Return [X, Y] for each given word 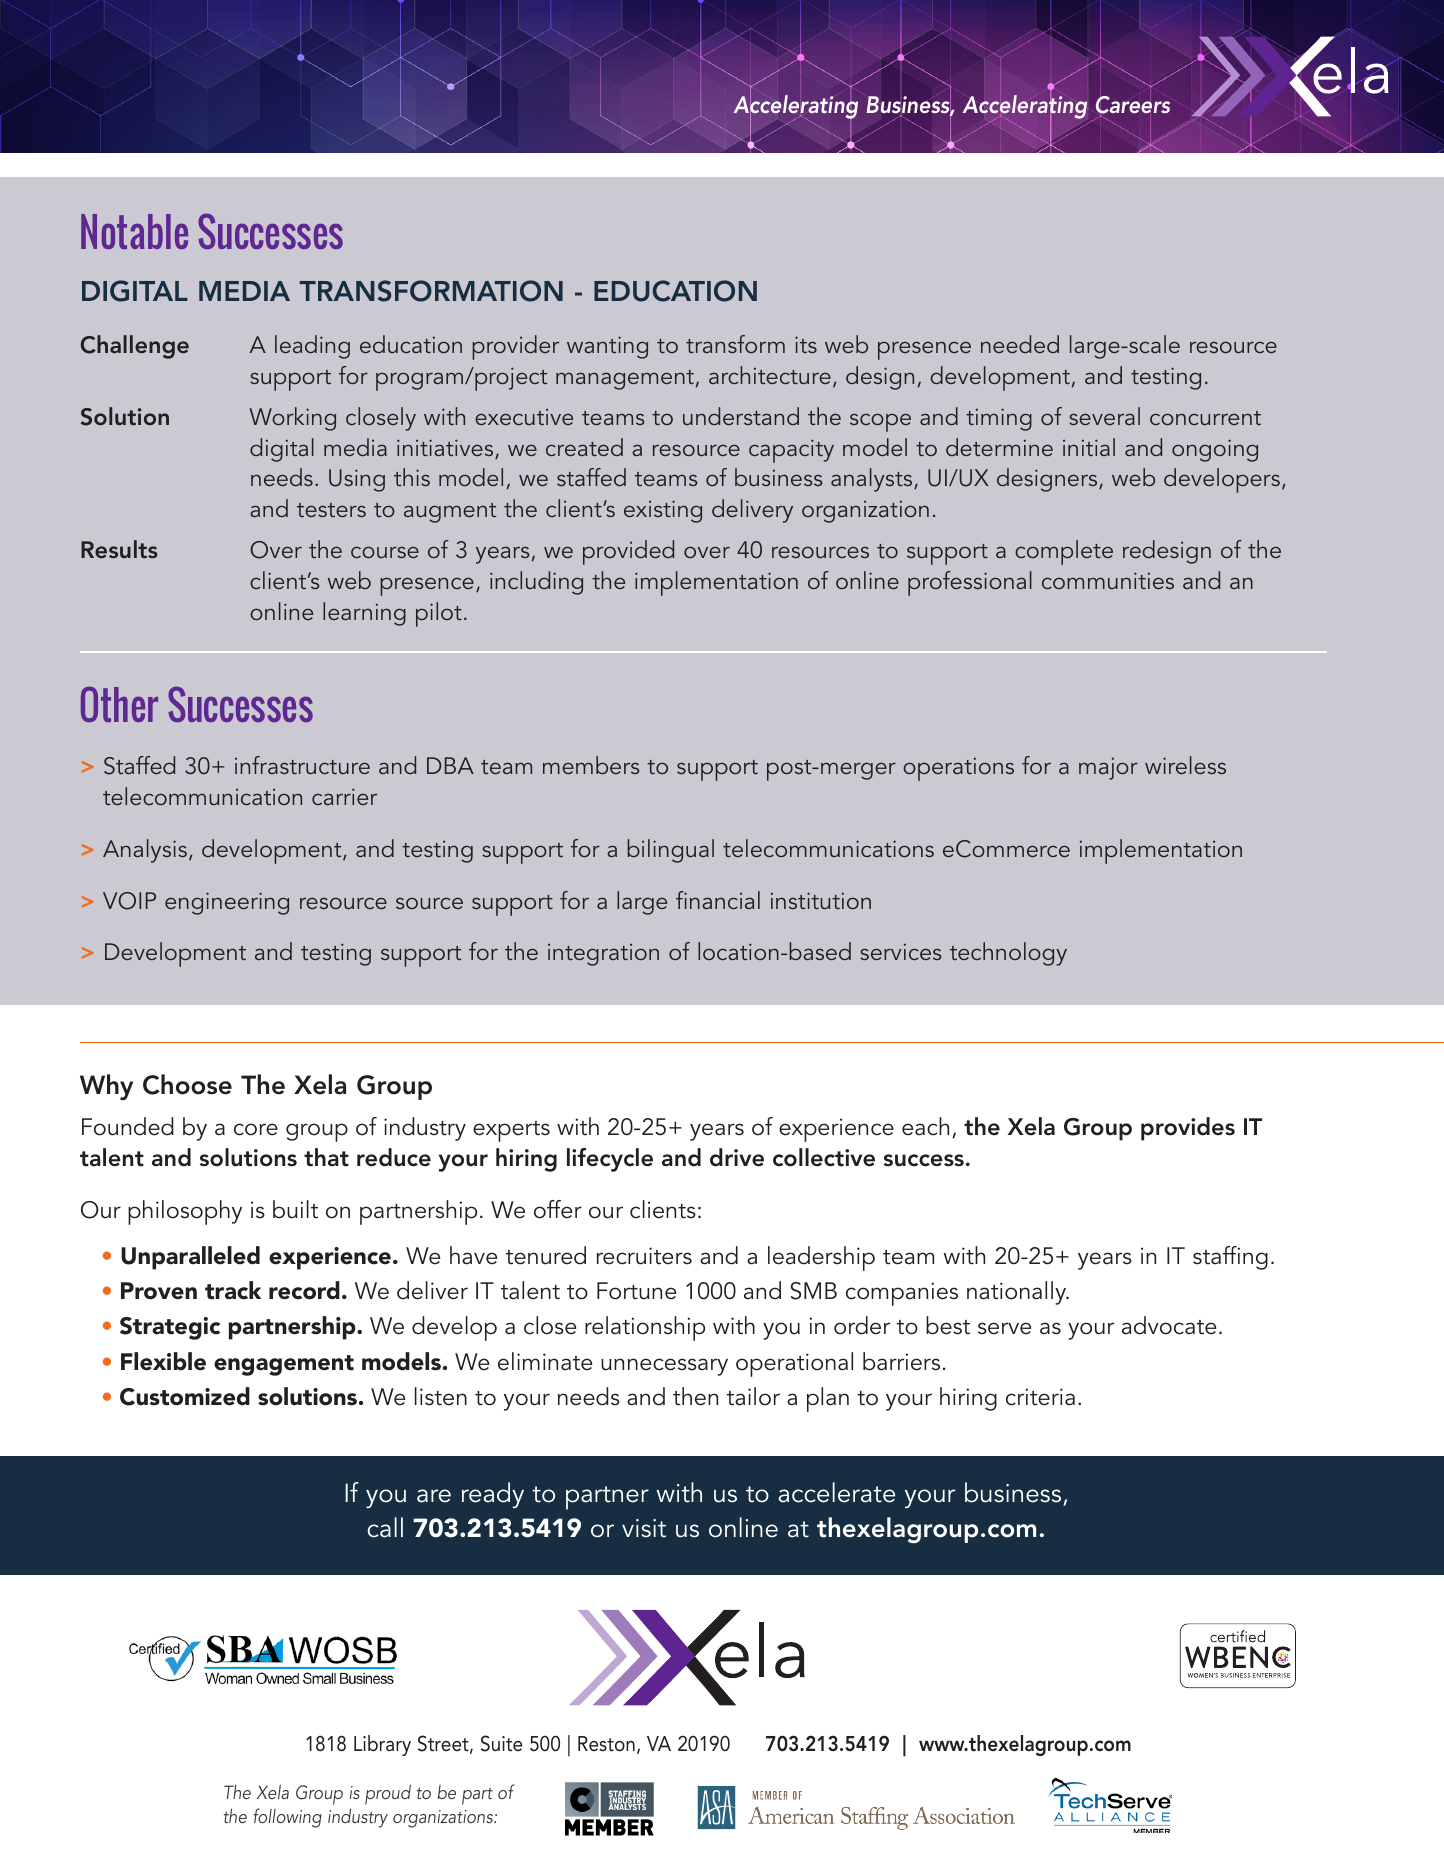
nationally [1018, 1293]
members [591, 765]
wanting [607, 347]
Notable [134, 231]
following [287, 1818]
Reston [606, 1744]
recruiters [644, 1256]
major [1108, 768]
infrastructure [302, 765]
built [295, 1209]
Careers [1133, 104]
